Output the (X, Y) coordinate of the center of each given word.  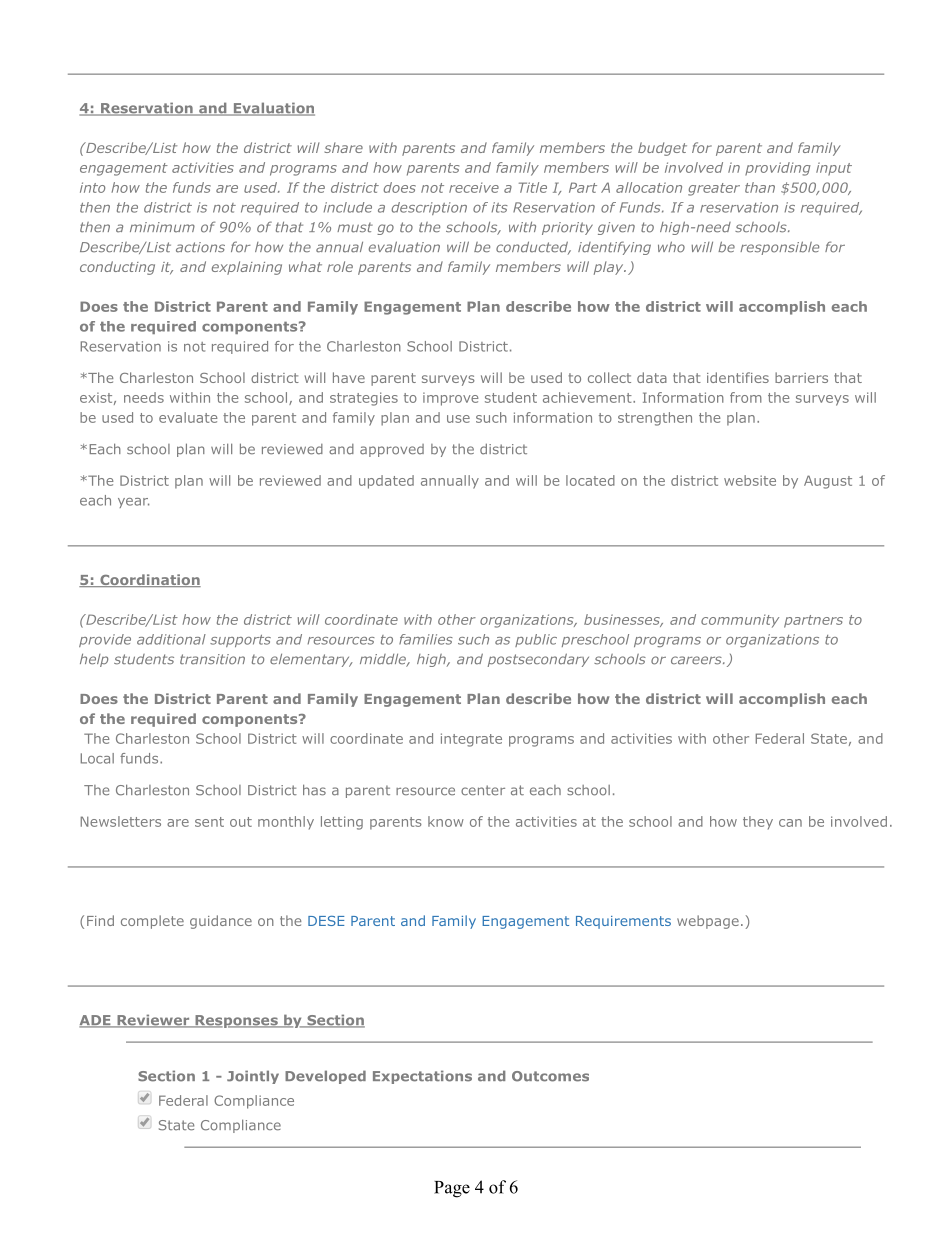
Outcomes (550, 1076)
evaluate (188, 417)
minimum (162, 227)
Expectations (422, 1077)
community (740, 621)
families (426, 639)
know (446, 821)
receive (474, 187)
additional (171, 639)
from (746, 397)
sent (209, 822)
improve (451, 399)
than (760, 187)
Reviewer (153, 1021)
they (758, 823)
